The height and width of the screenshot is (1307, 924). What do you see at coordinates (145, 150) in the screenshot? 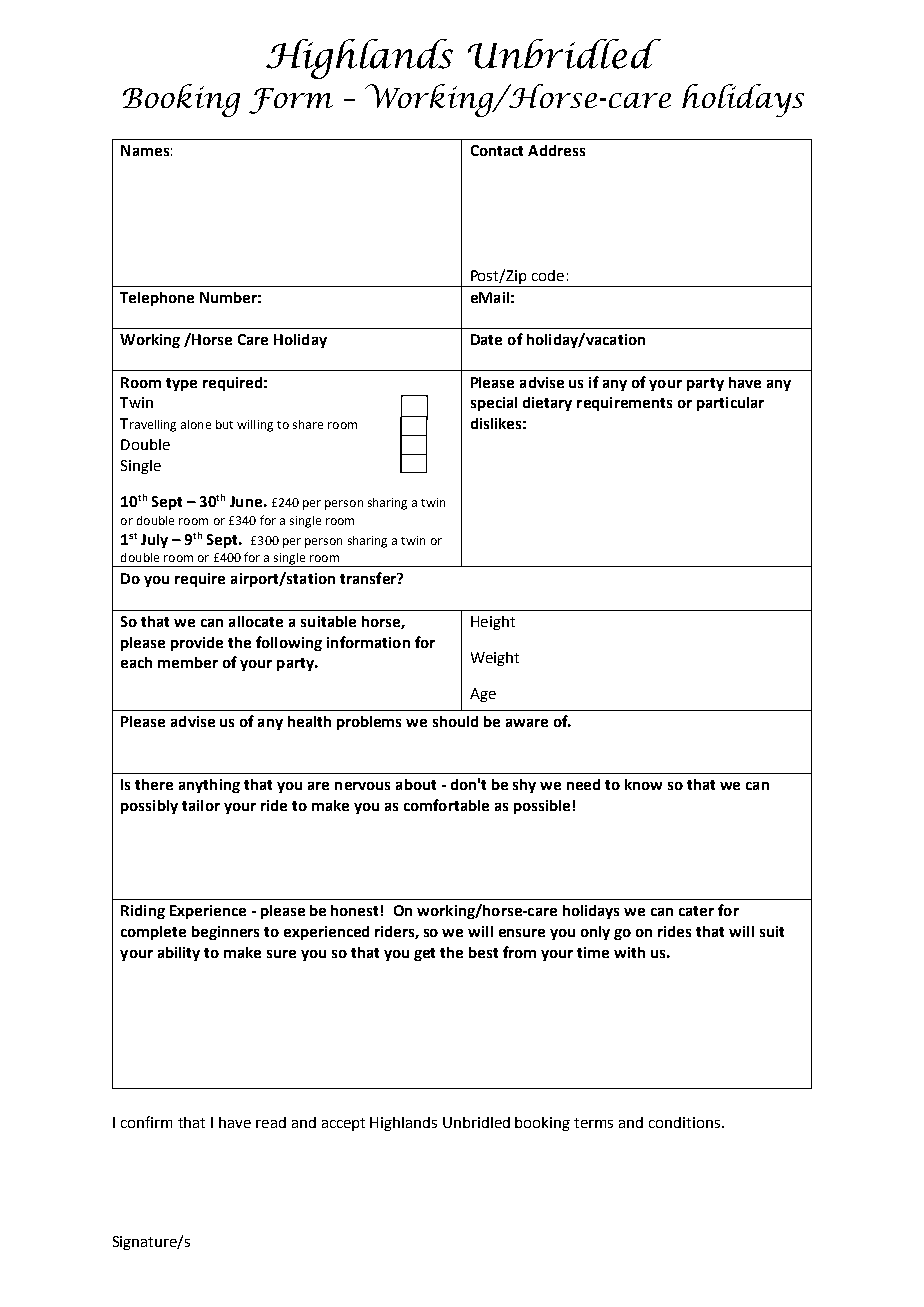
I see `Names` at bounding box center [145, 150].
